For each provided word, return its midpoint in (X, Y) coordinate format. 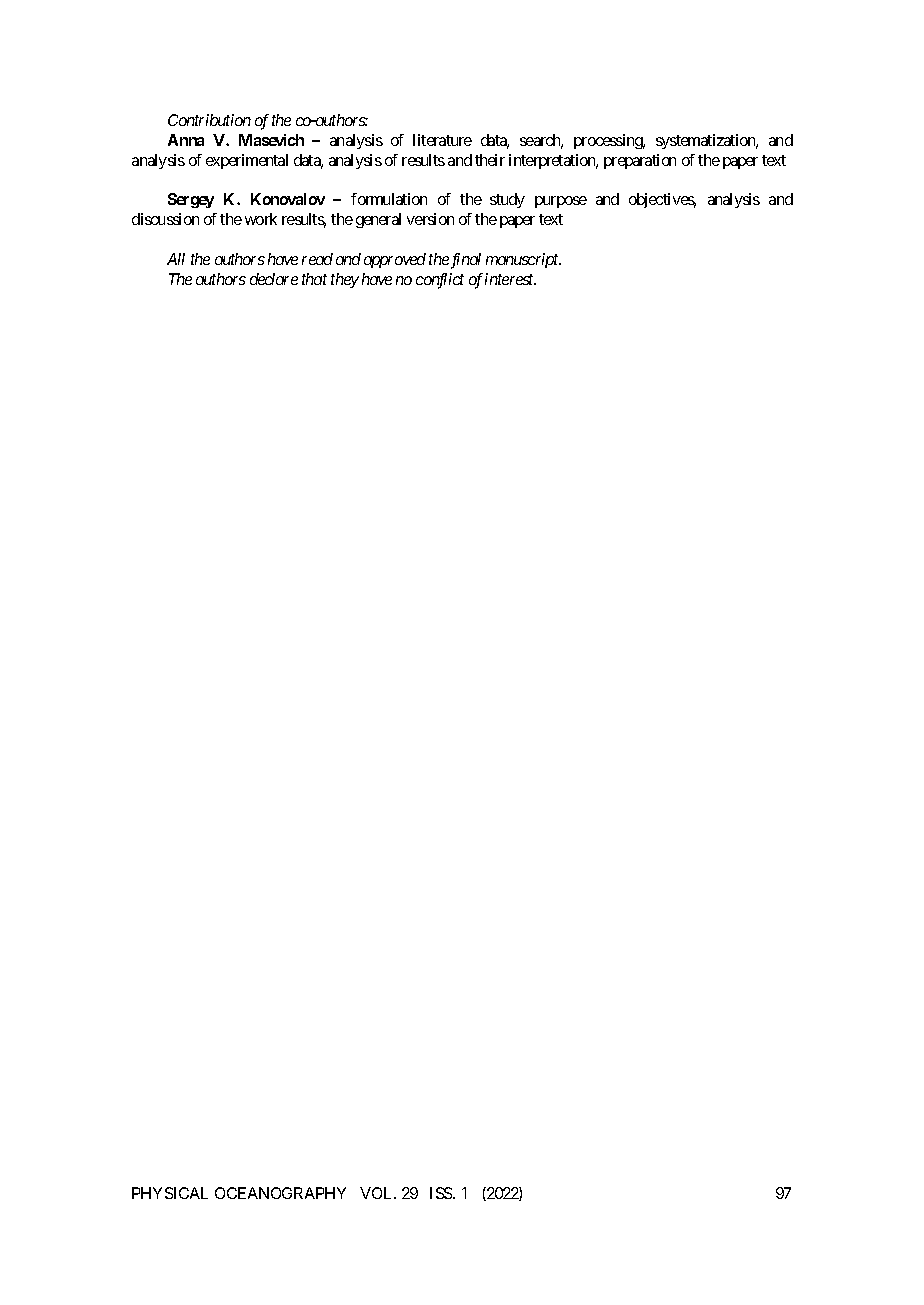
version (430, 219)
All (176, 259)
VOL (378, 1193)
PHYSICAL (170, 1193)
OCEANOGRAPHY (280, 1193)
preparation (640, 161)
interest (510, 279)
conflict (440, 281)
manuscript (523, 260)
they (345, 280)
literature (442, 140)
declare (274, 279)
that (314, 279)
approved (395, 260)
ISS (442, 1193)
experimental (247, 161)
